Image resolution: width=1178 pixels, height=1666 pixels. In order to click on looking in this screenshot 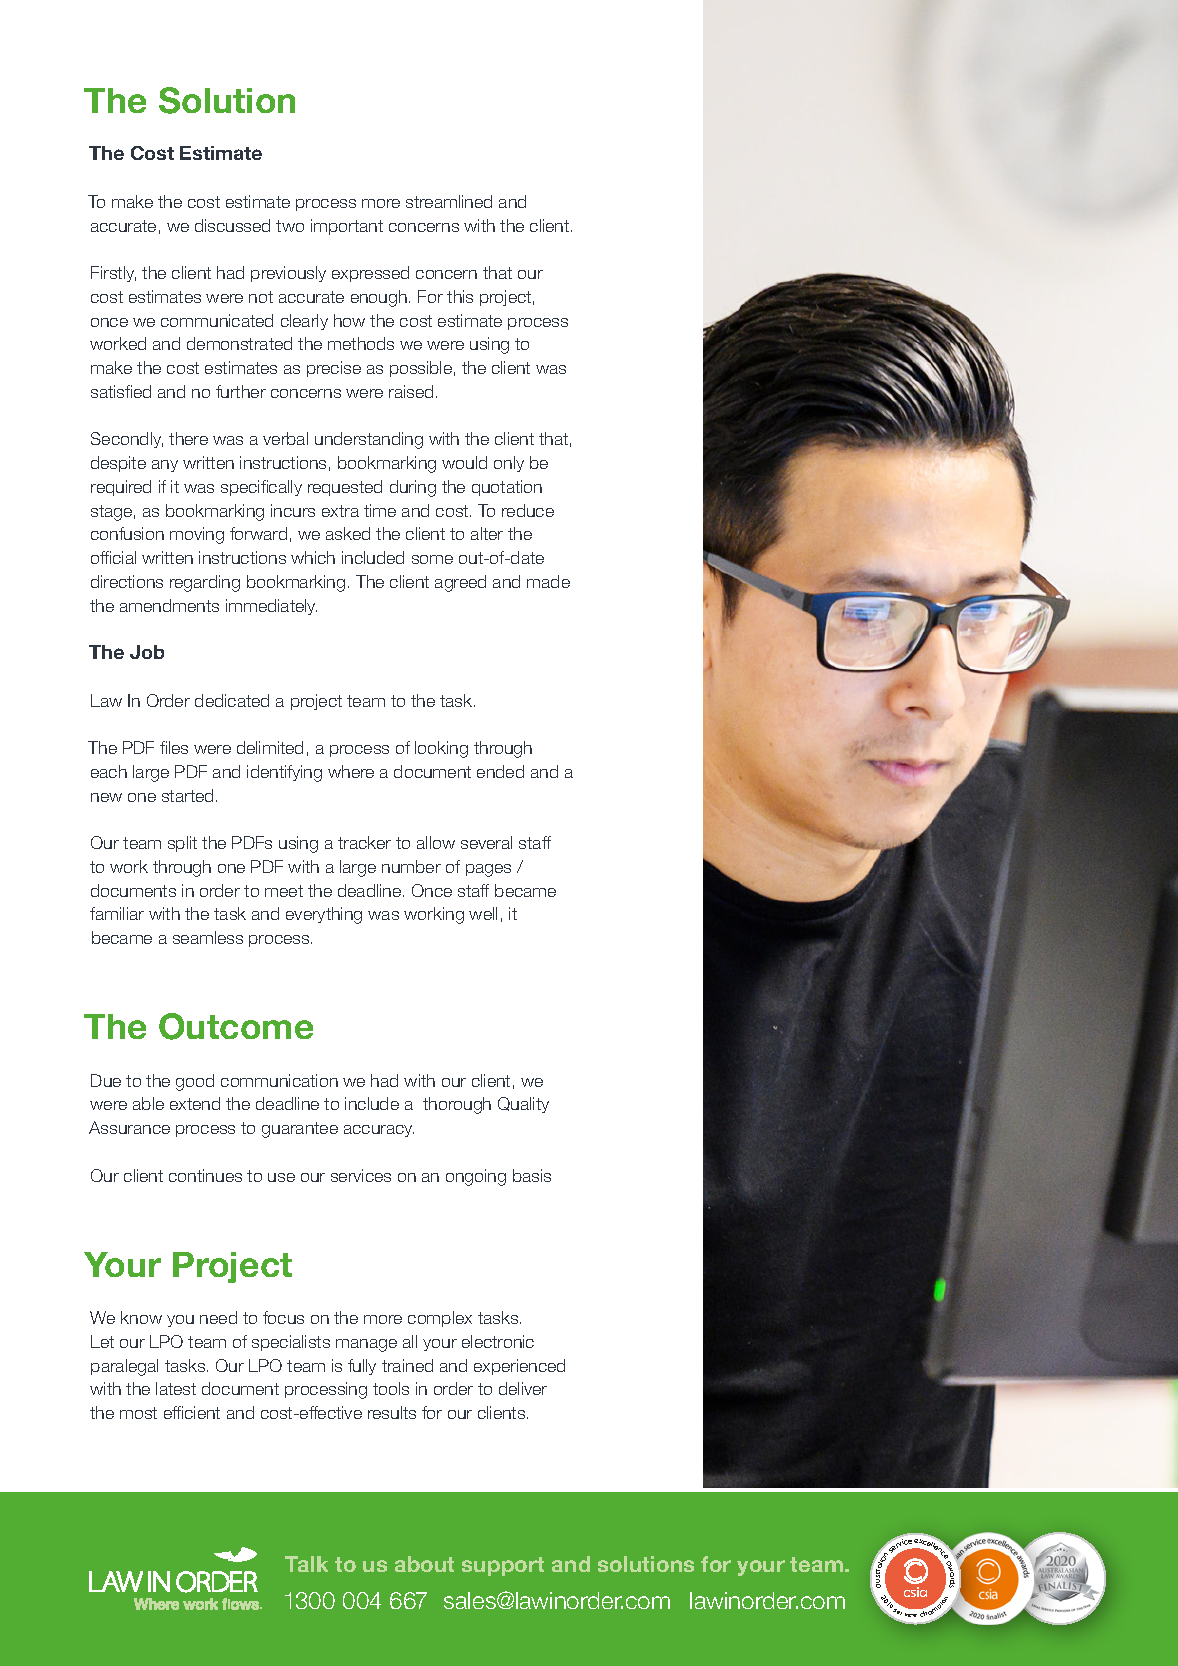, I will do `click(441, 749)`.
